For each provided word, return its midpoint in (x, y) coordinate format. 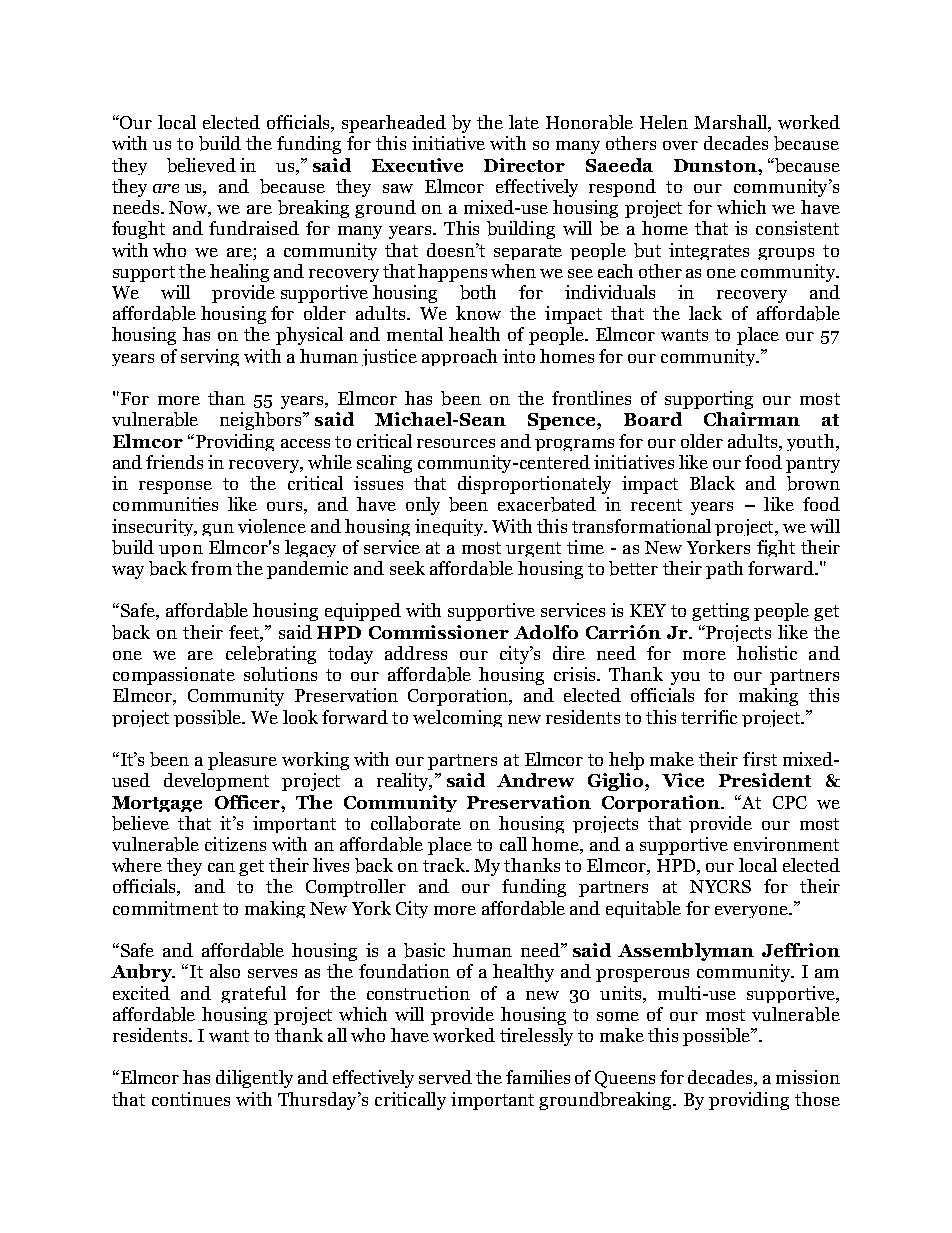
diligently (254, 1079)
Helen (664, 122)
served (445, 1077)
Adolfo (546, 632)
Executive (417, 165)
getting (720, 612)
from (211, 568)
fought (138, 230)
